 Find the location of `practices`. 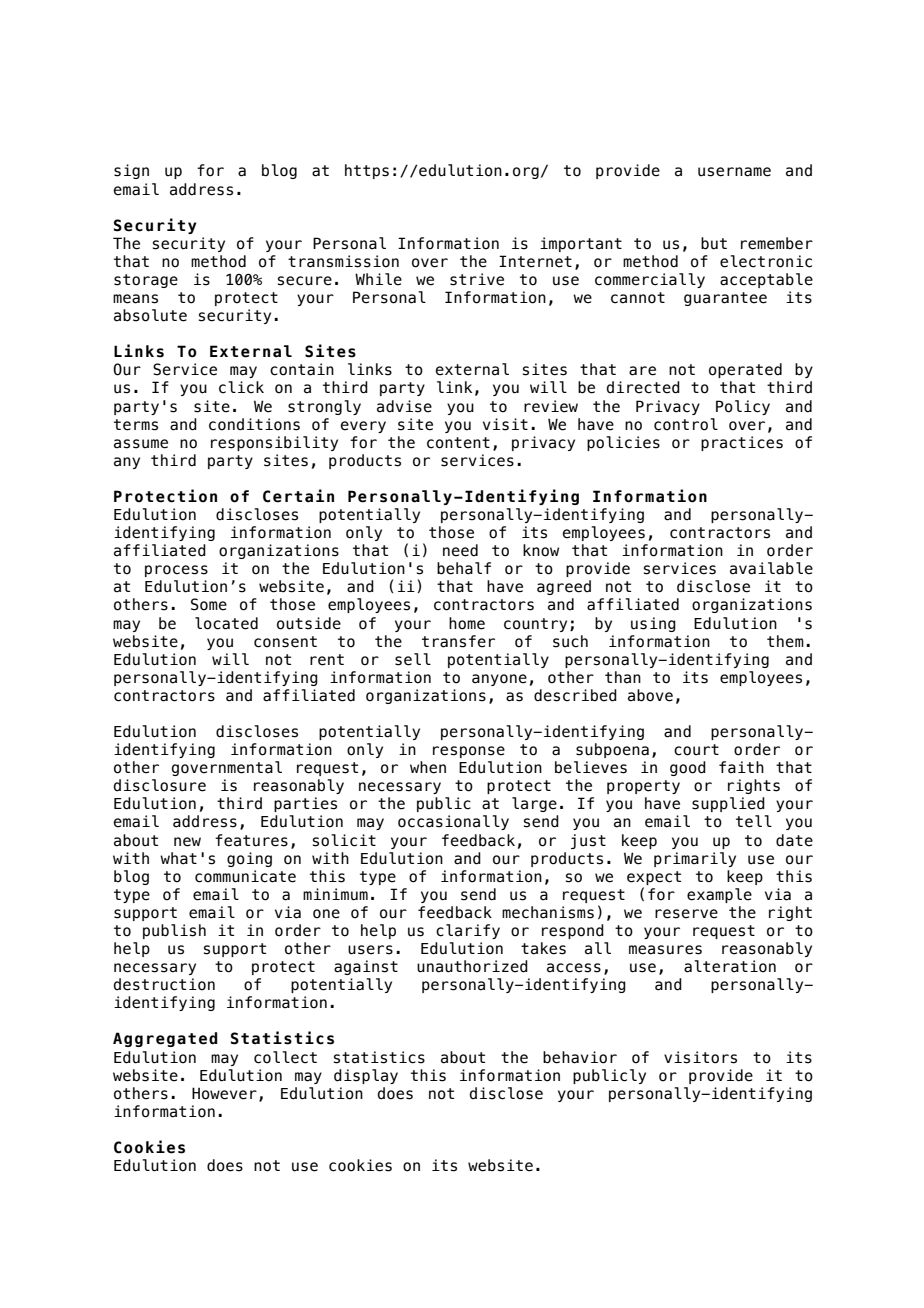

practices is located at coordinates (742, 443).
